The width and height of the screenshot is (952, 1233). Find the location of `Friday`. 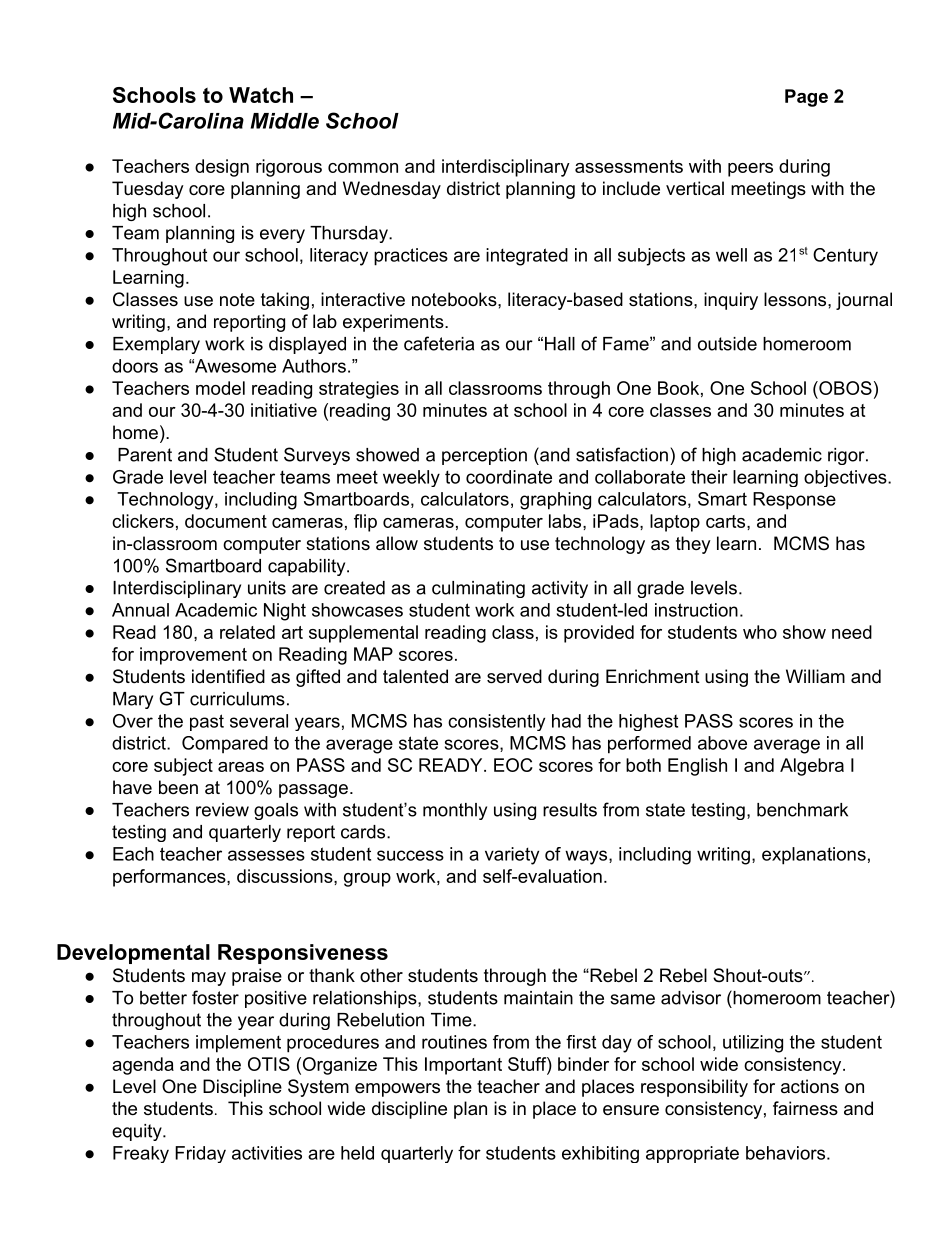

Friday is located at coordinates (200, 1154).
